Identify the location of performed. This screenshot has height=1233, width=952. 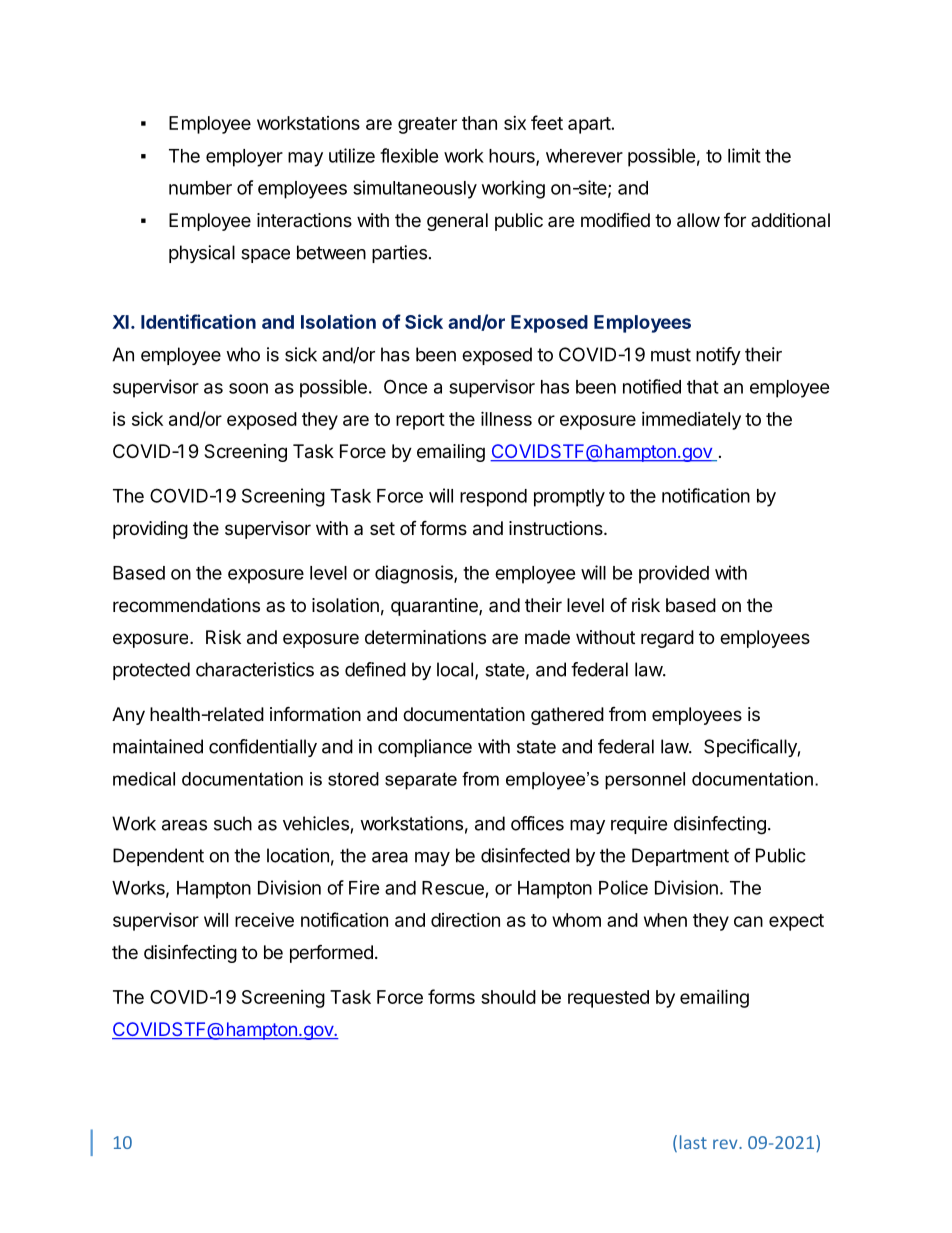
(331, 953).
